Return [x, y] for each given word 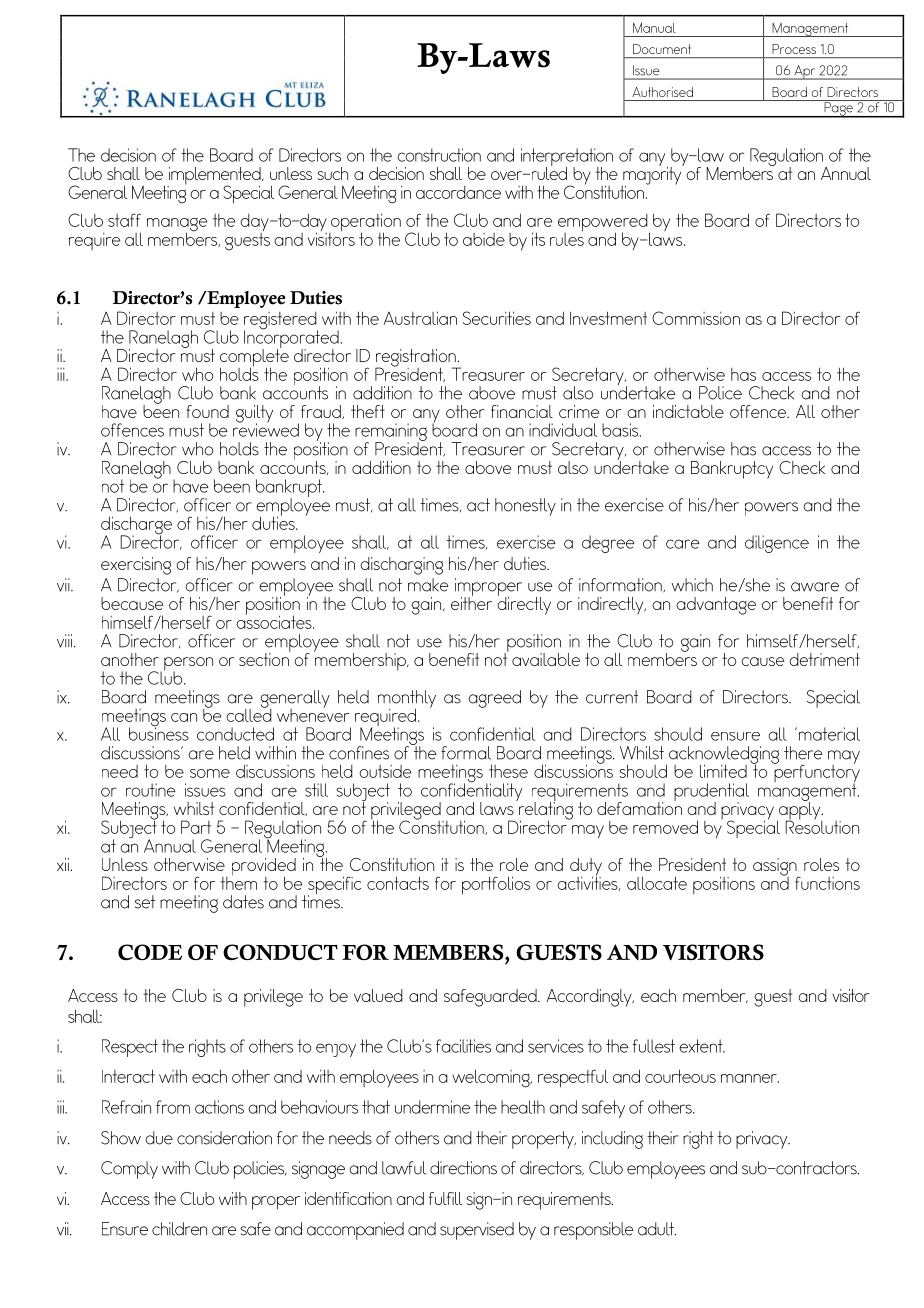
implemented [215, 177]
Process [794, 49]
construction [439, 155]
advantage [716, 606]
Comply [129, 1170]
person [188, 665]
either [471, 602]
